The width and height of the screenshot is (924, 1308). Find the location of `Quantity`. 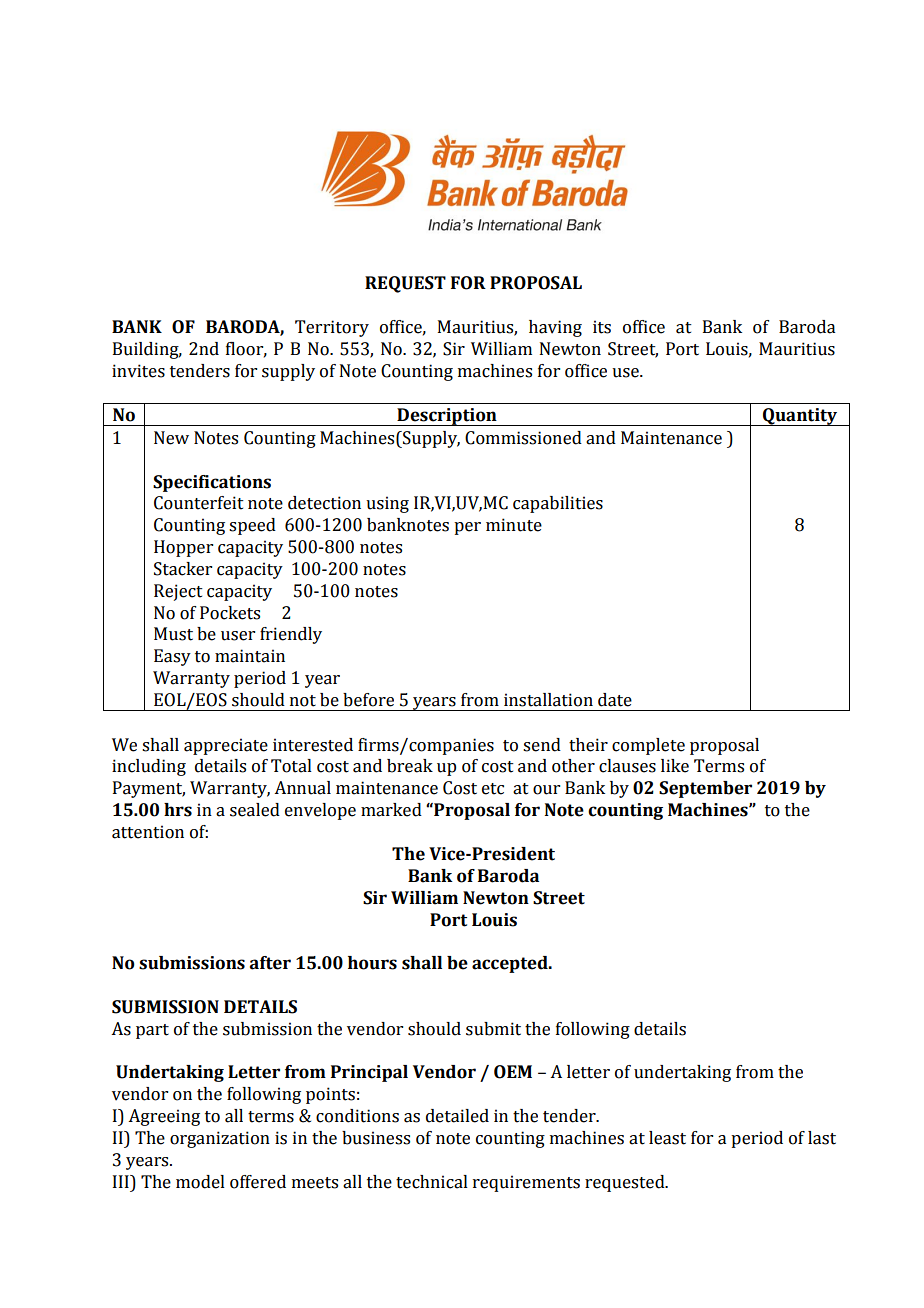

Quantity is located at coordinates (800, 417).
